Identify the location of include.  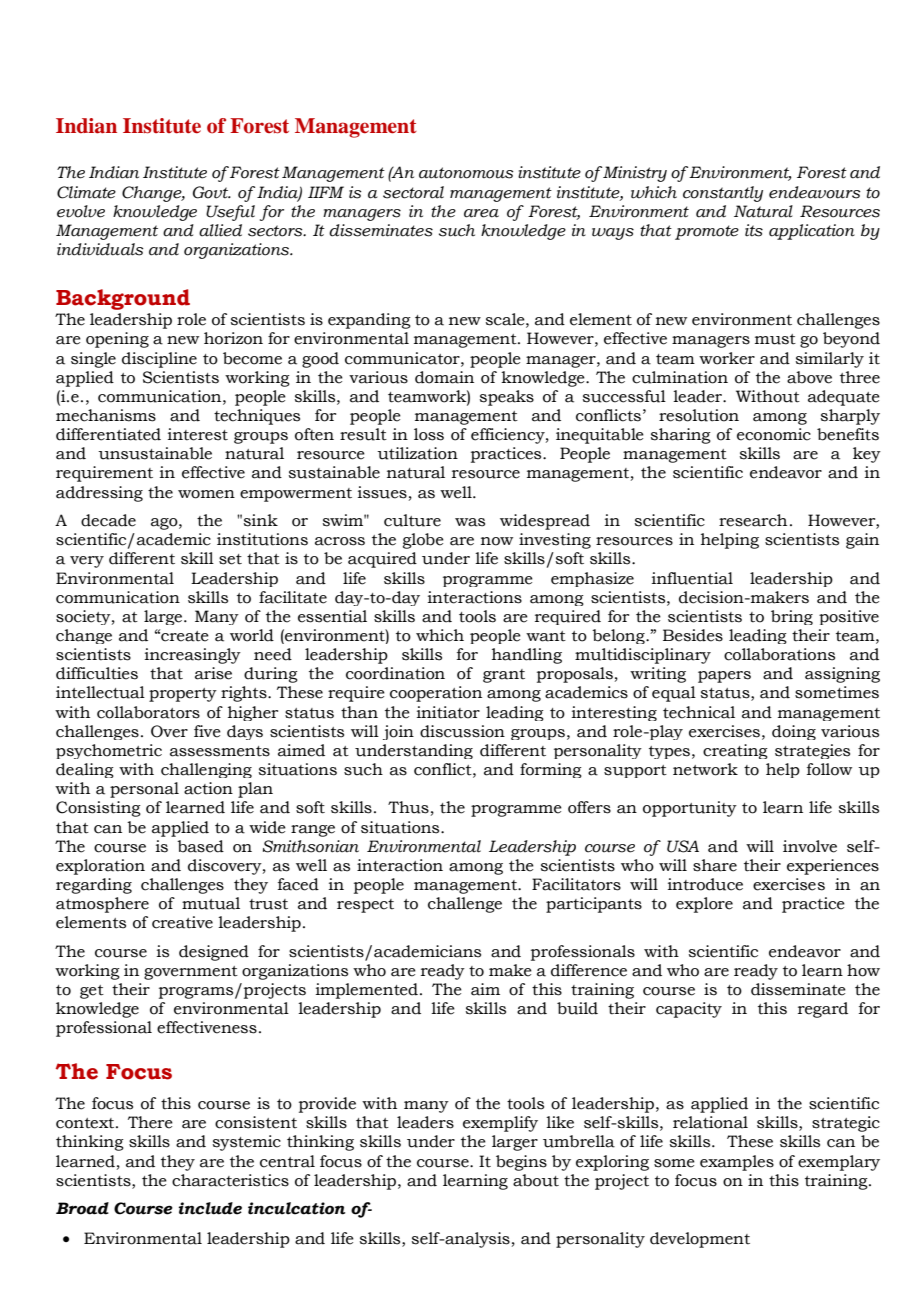
(210, 1208).
